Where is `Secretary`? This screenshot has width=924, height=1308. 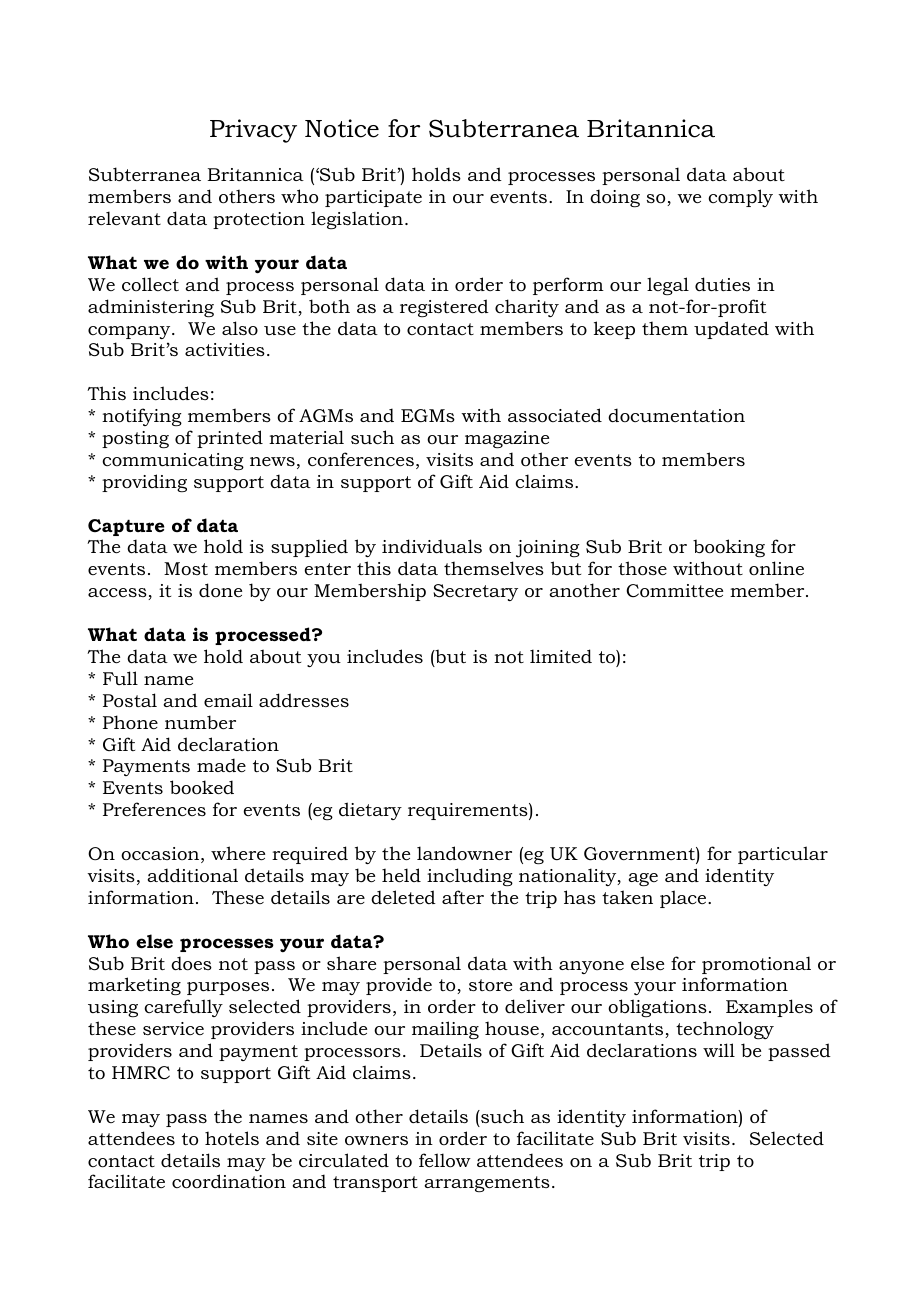
Secretary is located at coordinates (475, 592).
